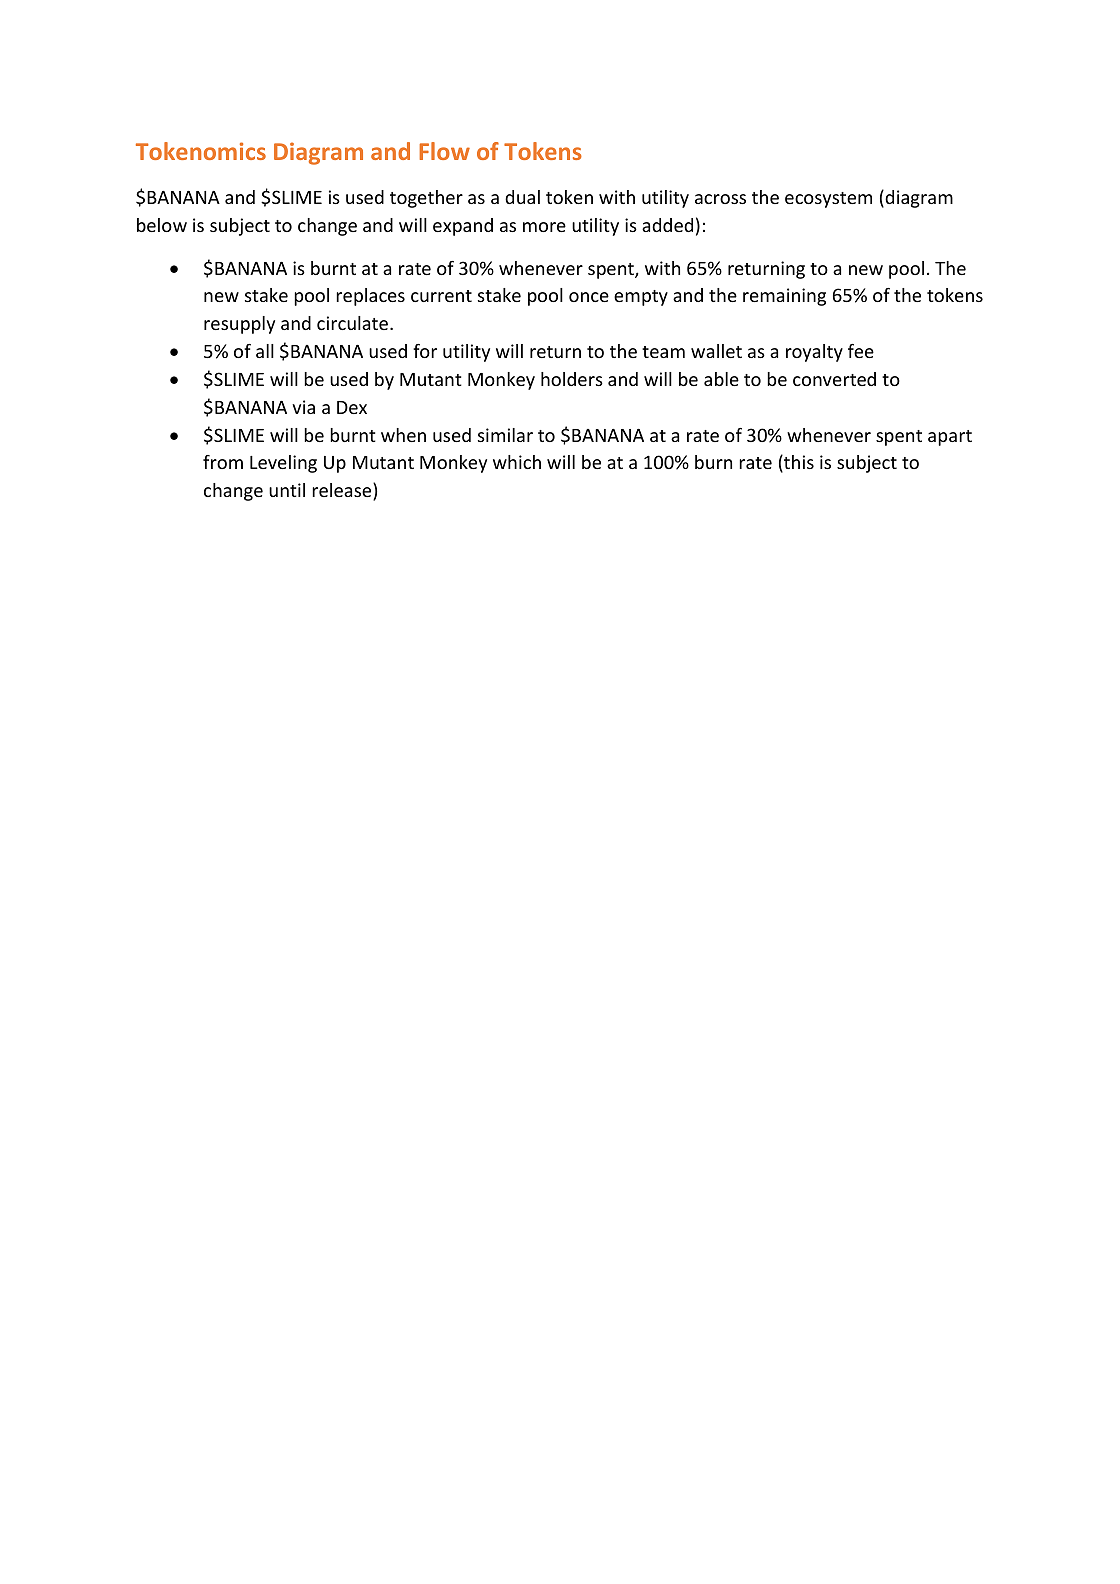 This document has width=1120, height=1584. Describe the element at coordinates (589, 297) in the document. I see `once` at that location.
